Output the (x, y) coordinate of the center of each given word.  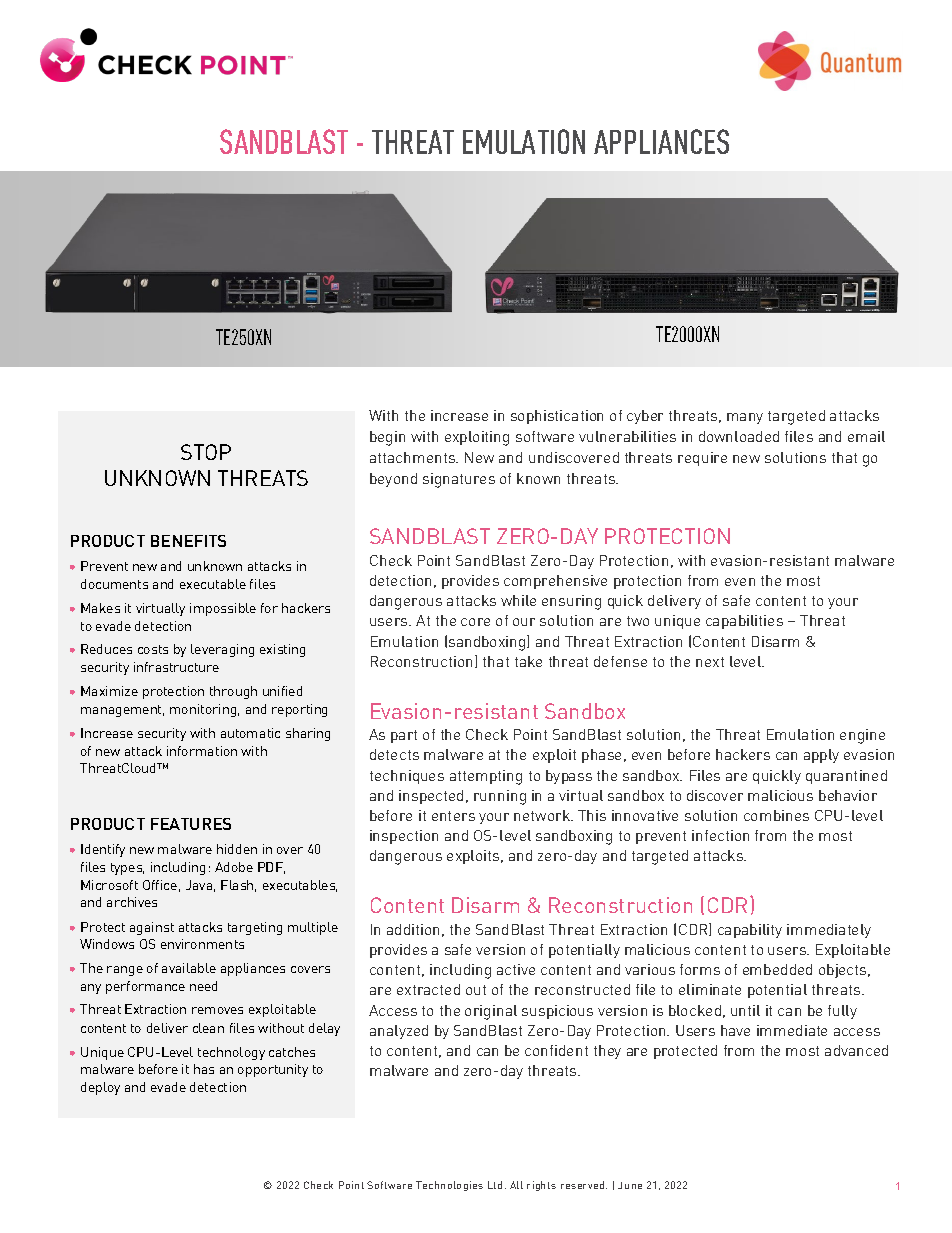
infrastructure (176, 667)
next (710, 662)
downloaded (739, 436)
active (516, 969)
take (528, 661)
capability (750, 931)
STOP (206, 452)
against (152, 928)
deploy (100, 1088)
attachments (414, 457)
